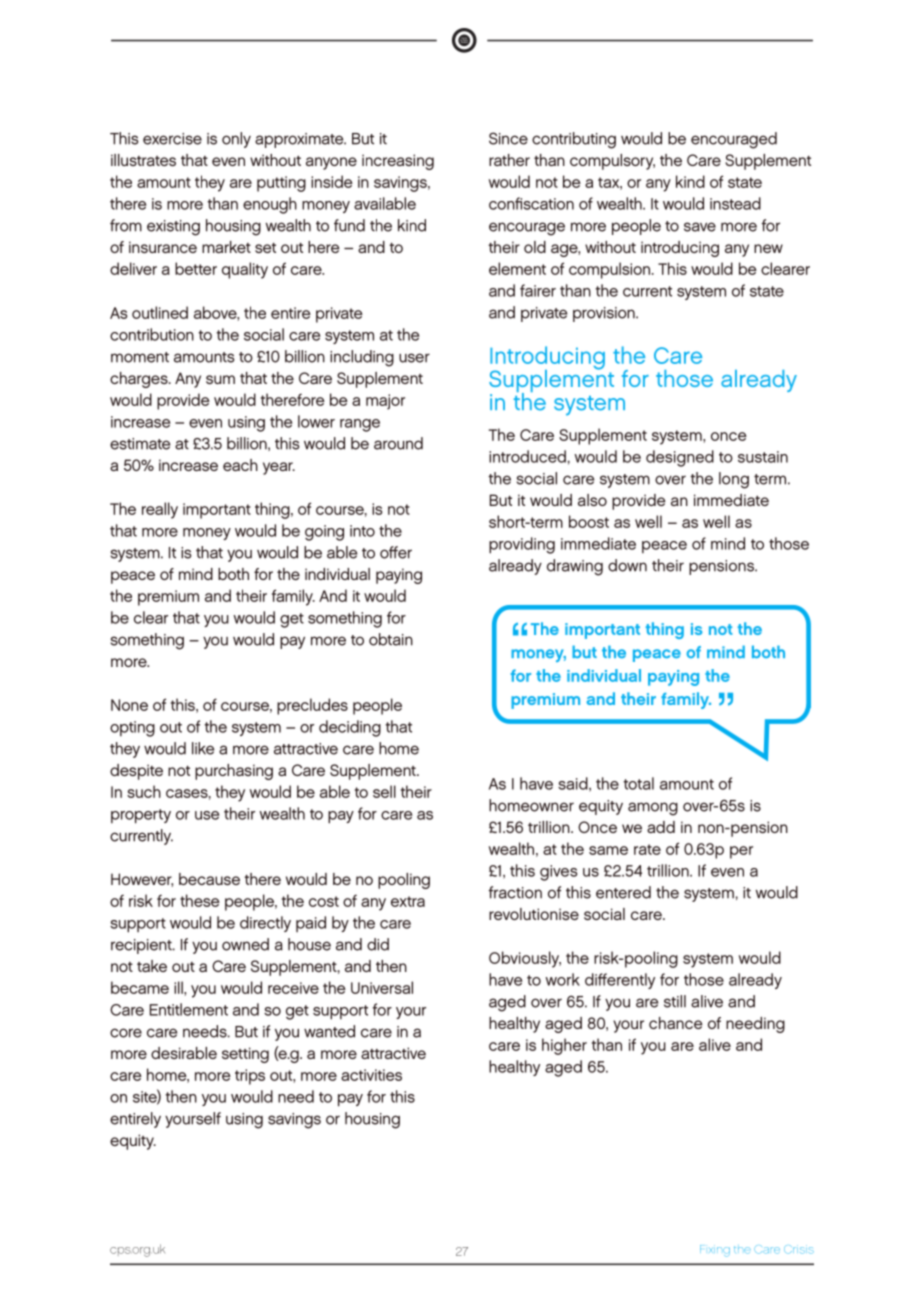  I want to click on long, so click(734, 480).
